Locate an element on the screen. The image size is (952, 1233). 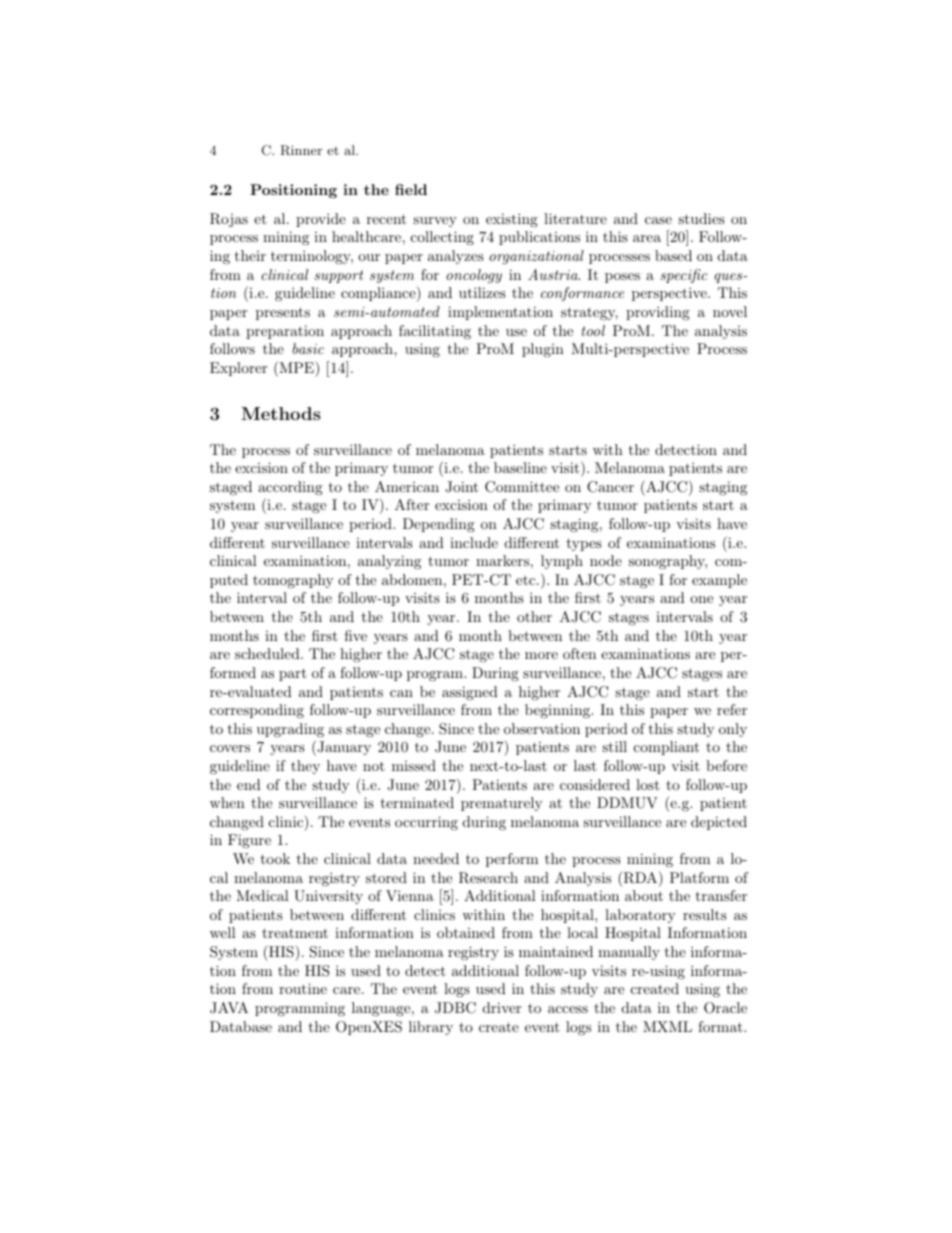
provide is located at coordinates (321, 220).
